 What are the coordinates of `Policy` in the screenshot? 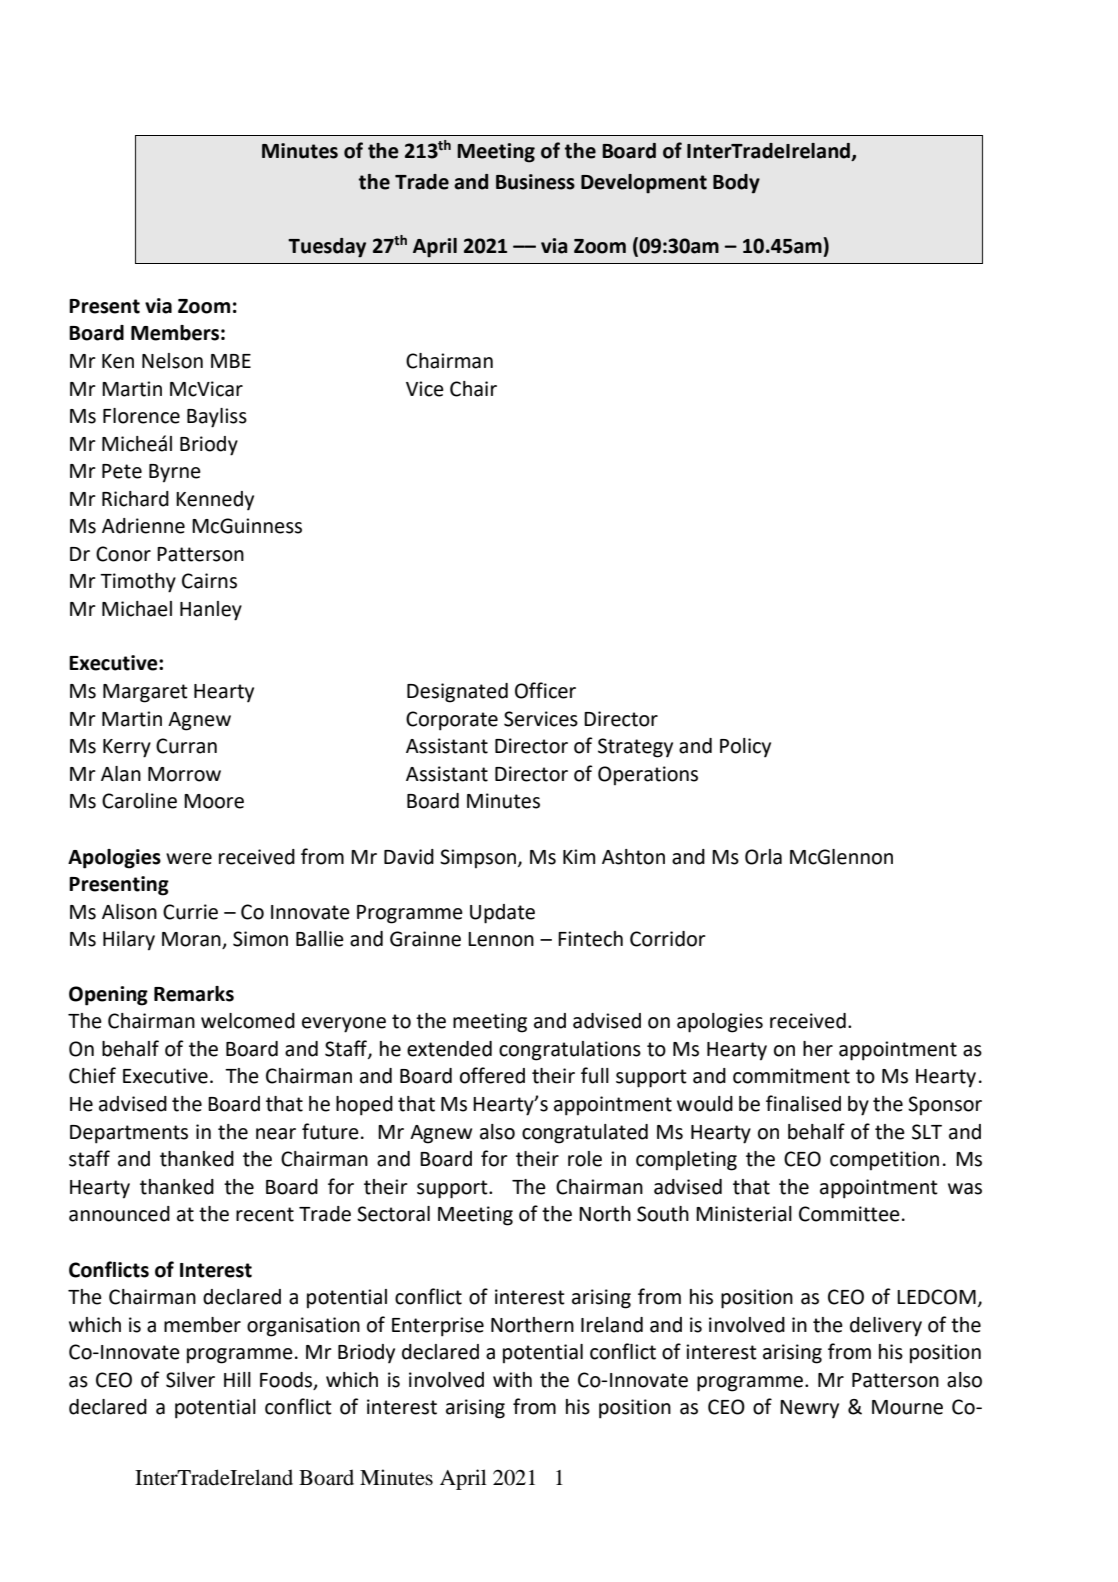 It's located at (745, 748).
